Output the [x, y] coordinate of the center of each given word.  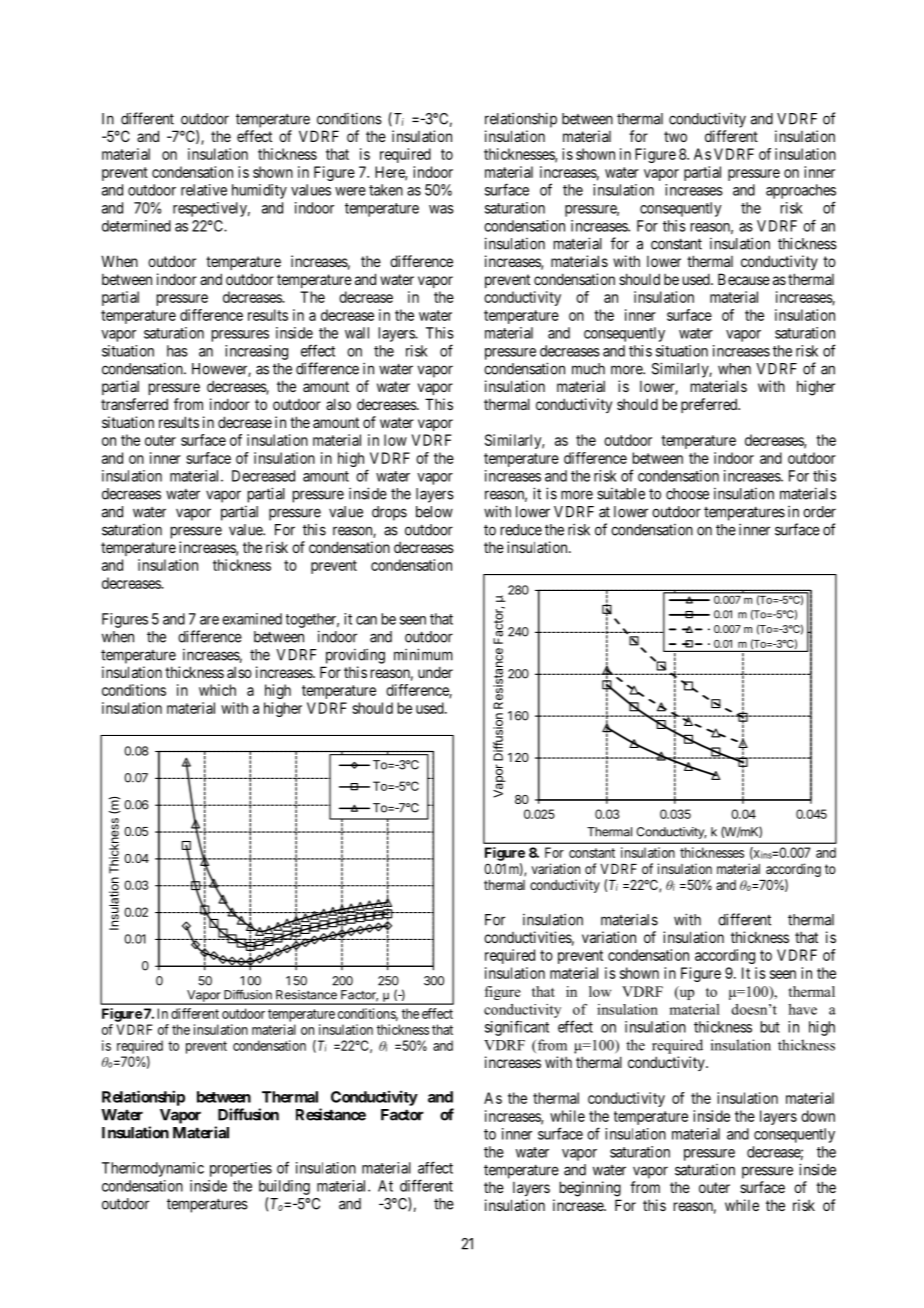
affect [435, 1167]
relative [204, 190]
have [802, 1009]
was [441, 209]
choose [687, 494]
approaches [801, 191]
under [435, 672]
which [217, 690]
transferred [134, 404]
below [434, 512]
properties [241, 1169]
